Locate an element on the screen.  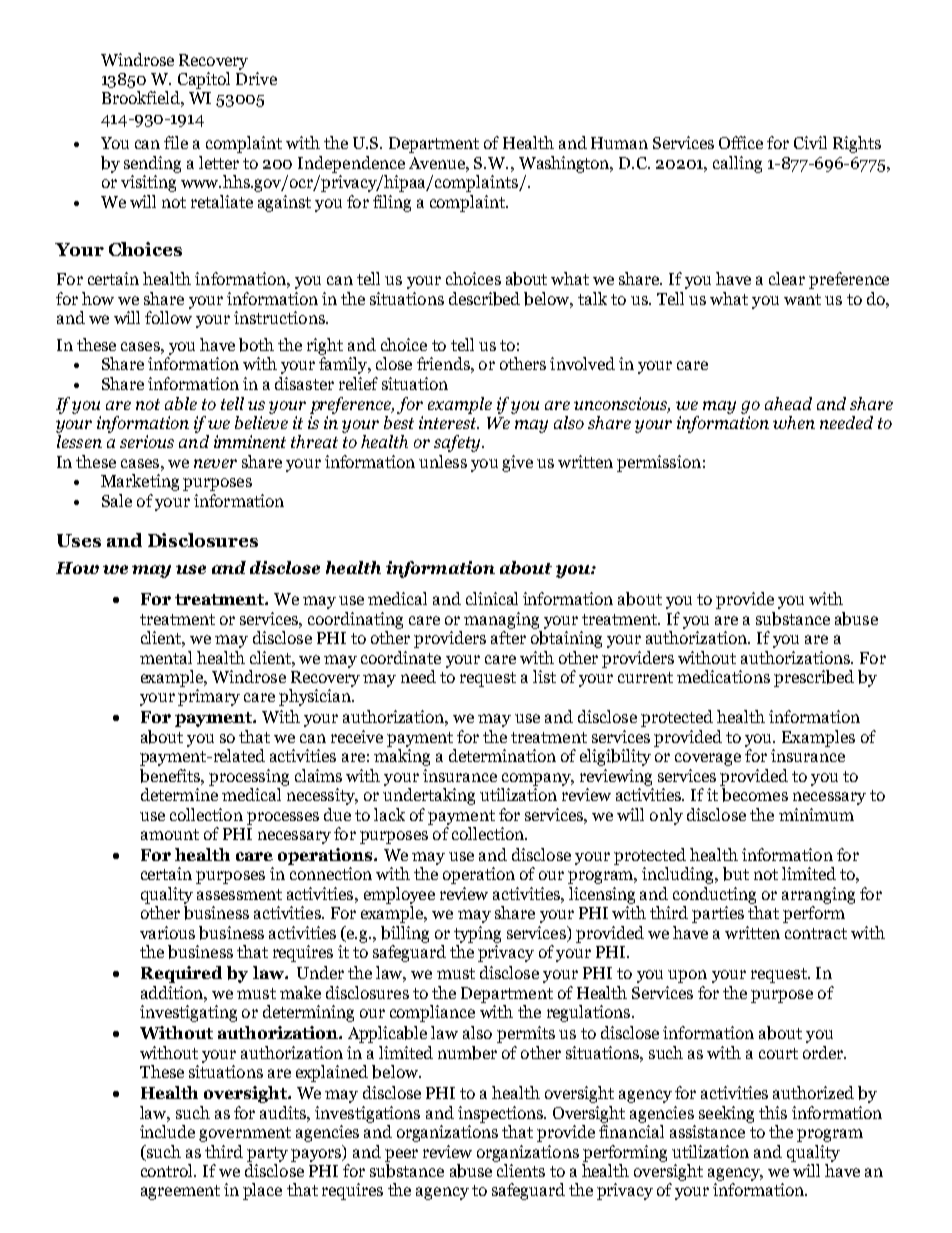
becomes is located at coordinates (755, 795).
